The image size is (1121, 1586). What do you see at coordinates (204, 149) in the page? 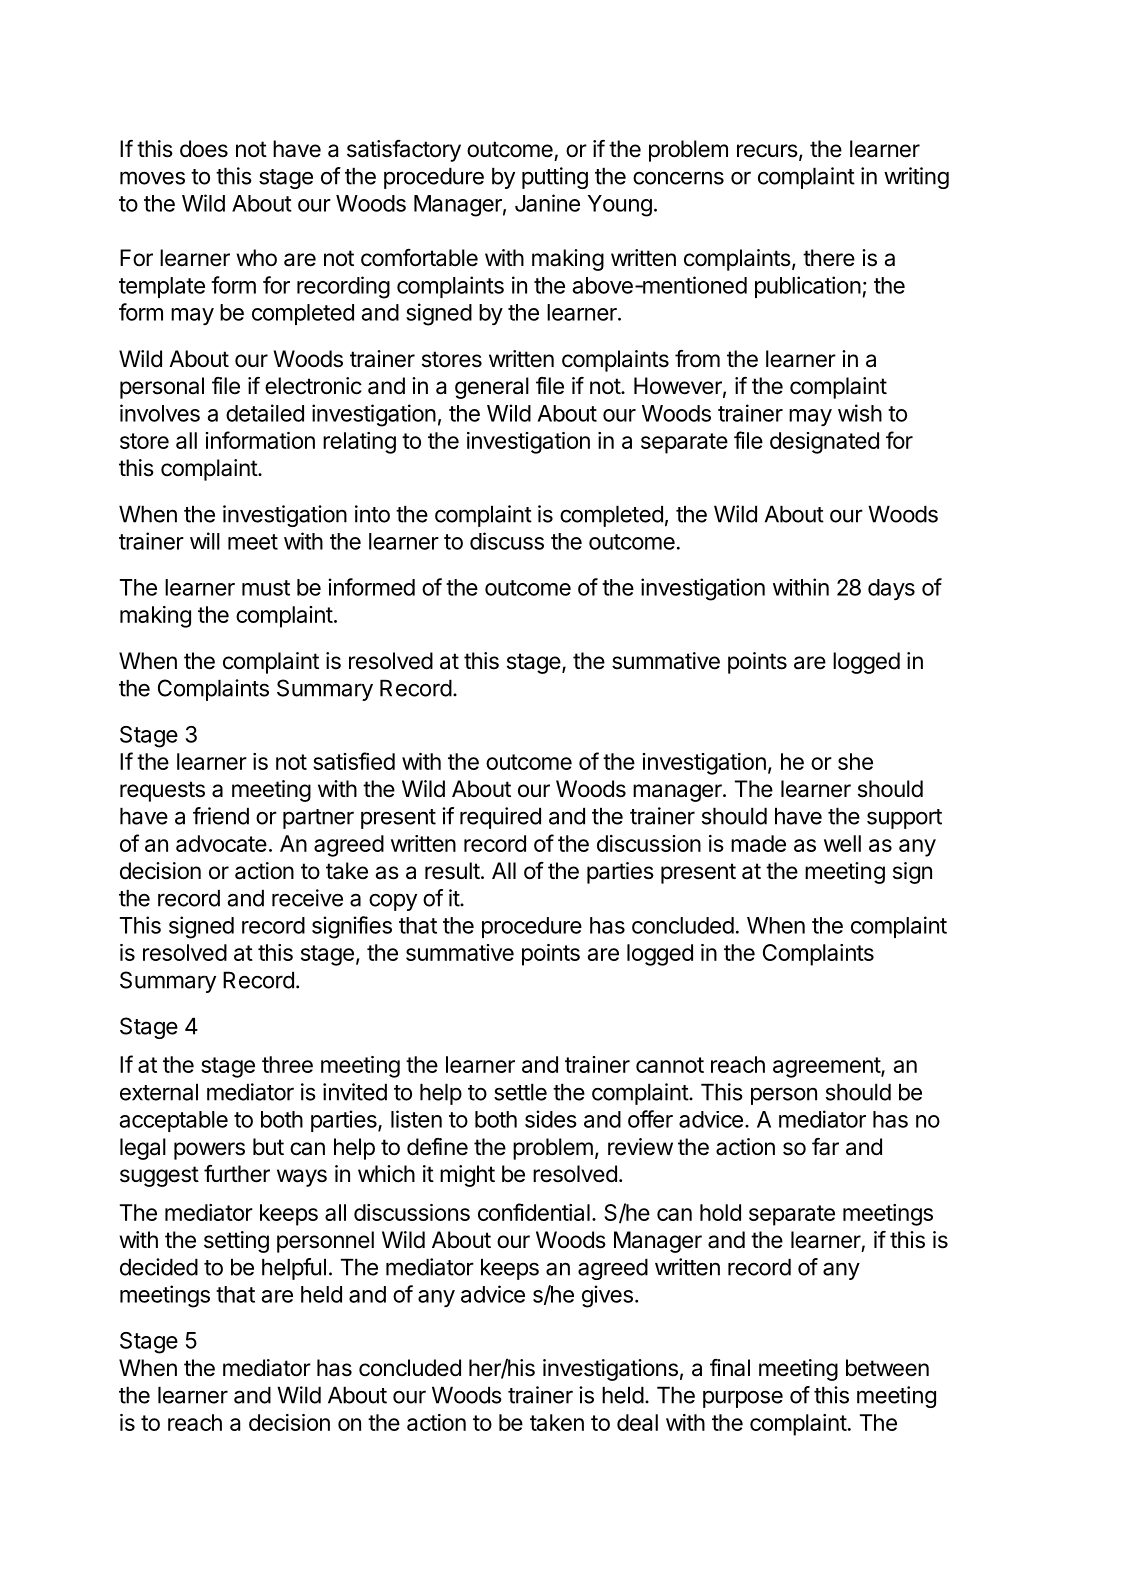
I see `does` at bounding box center [204, 149].
